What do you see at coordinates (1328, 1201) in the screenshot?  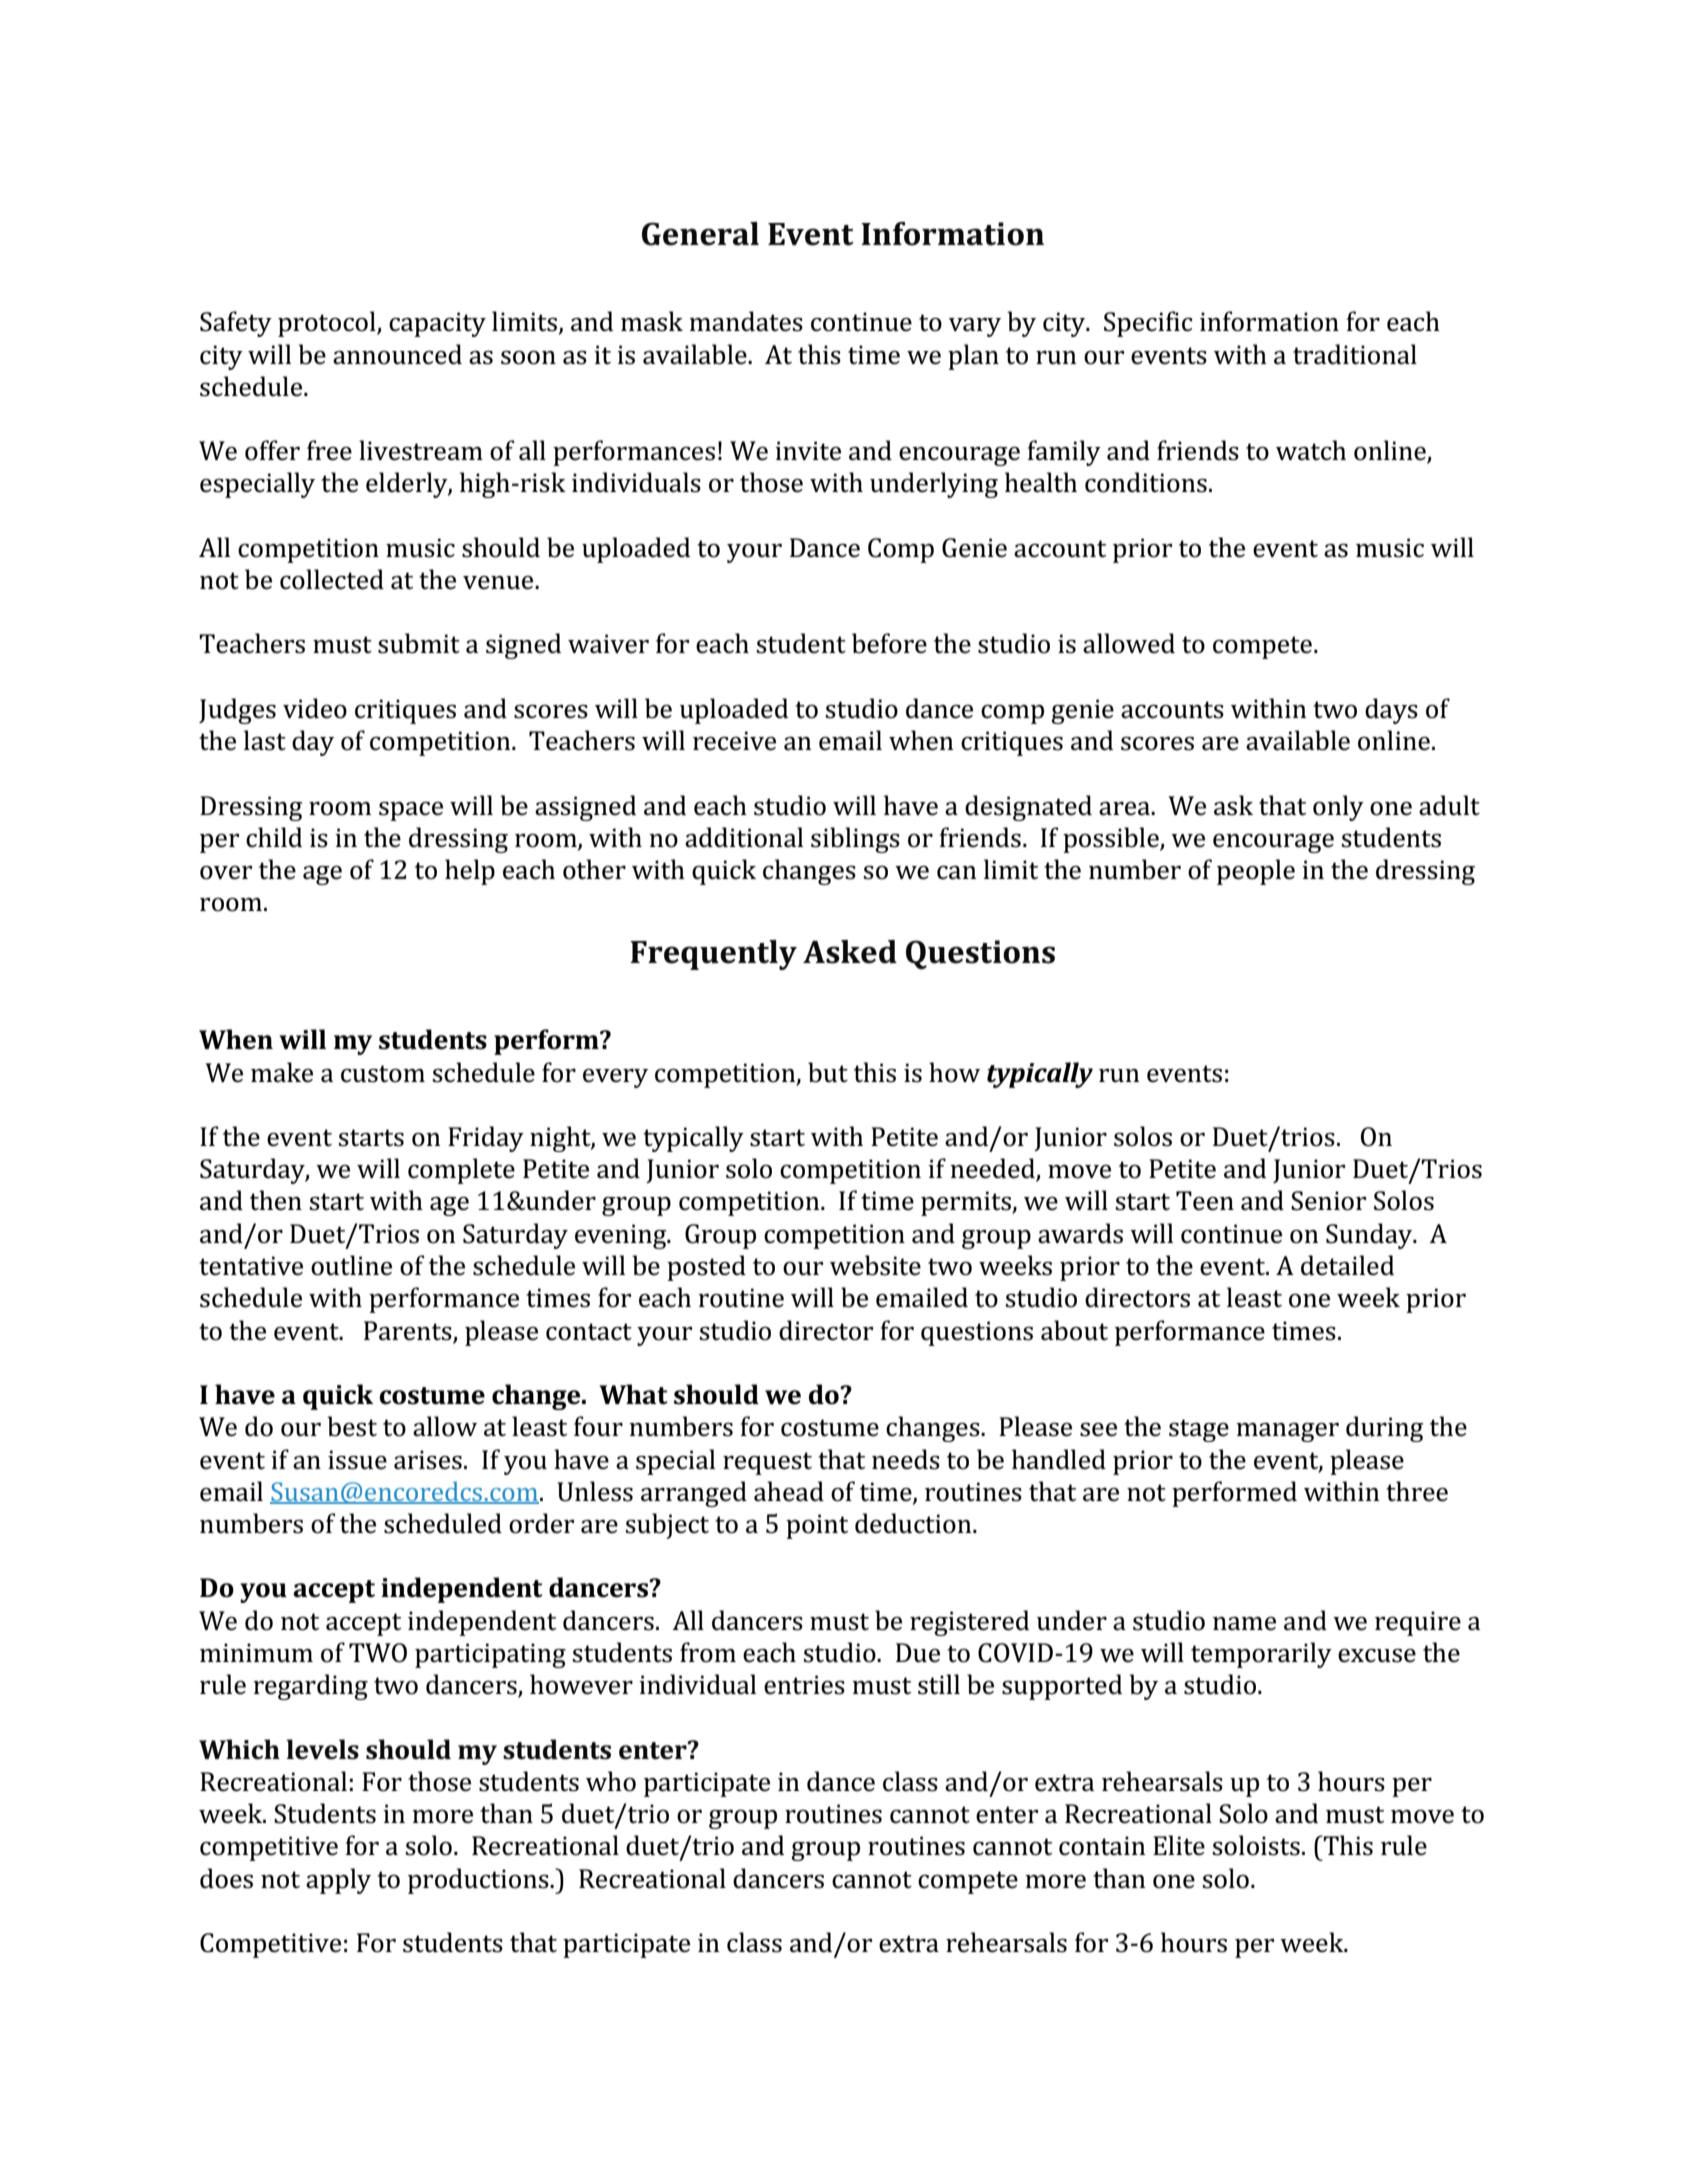 I see `Senior` at bounding box center [1328, 1201].
